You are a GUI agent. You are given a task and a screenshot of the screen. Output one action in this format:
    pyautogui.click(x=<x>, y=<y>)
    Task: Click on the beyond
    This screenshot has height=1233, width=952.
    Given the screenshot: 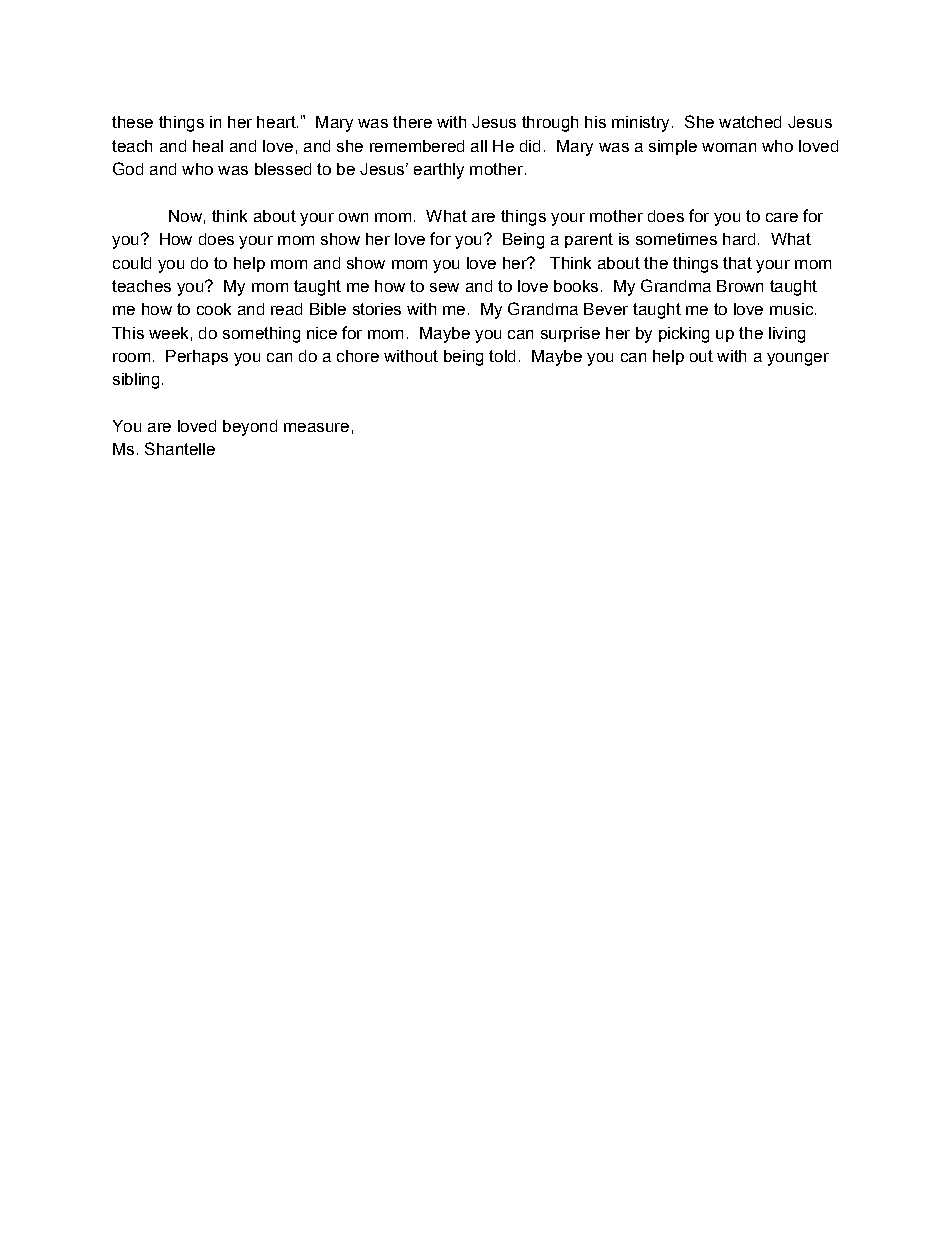 What is the action you would take?
    pyautogui.click(x=250, y=428)
